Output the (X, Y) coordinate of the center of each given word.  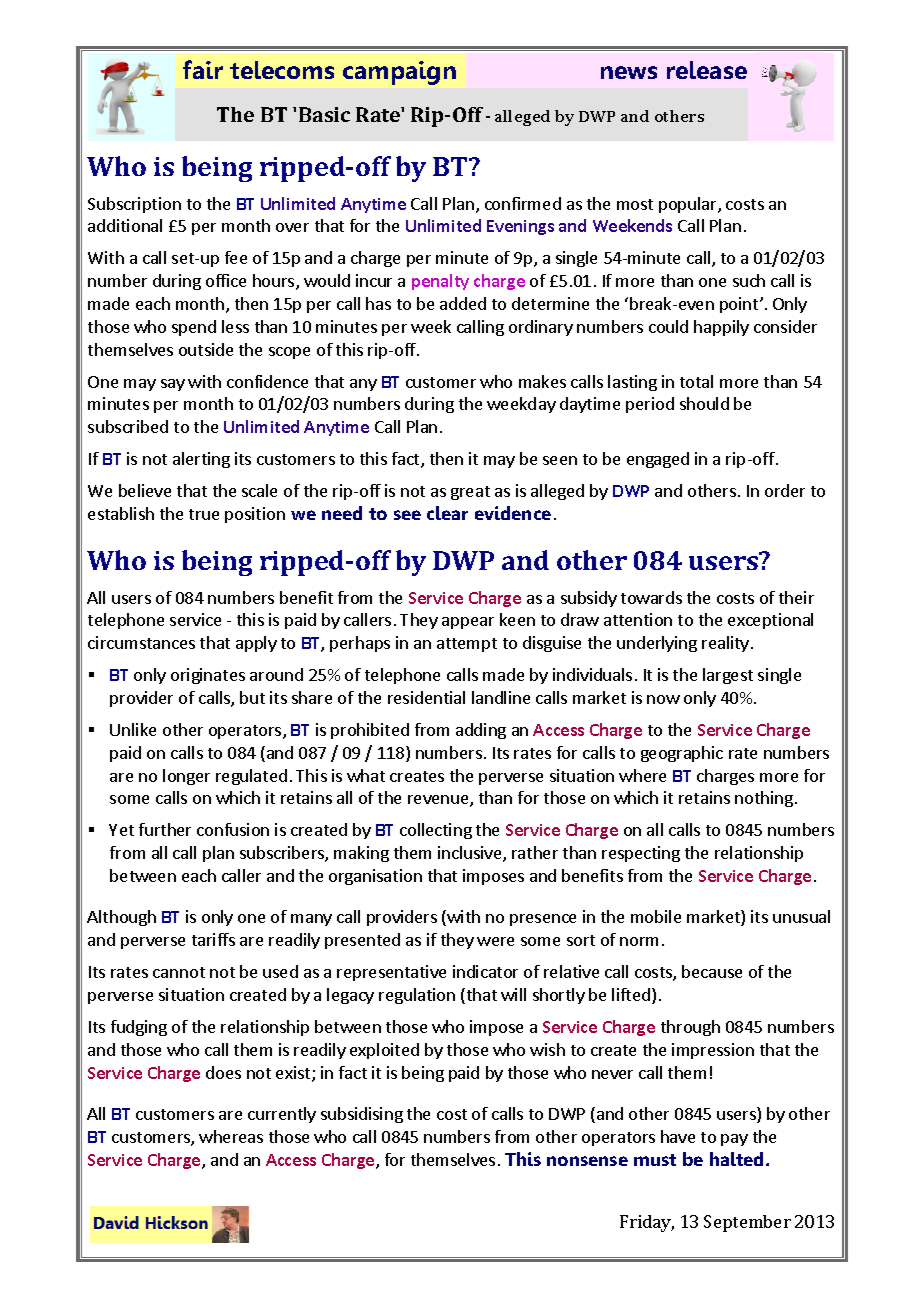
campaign (399, 73)
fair (203, 69)
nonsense (587, 1161)
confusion (233, 829)
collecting (436, 831)
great (470, 493)
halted (736, 1159)
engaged (658, 460)
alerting (201, 460)
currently (282, 1115)
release (707, 70)
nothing (764, 799)
